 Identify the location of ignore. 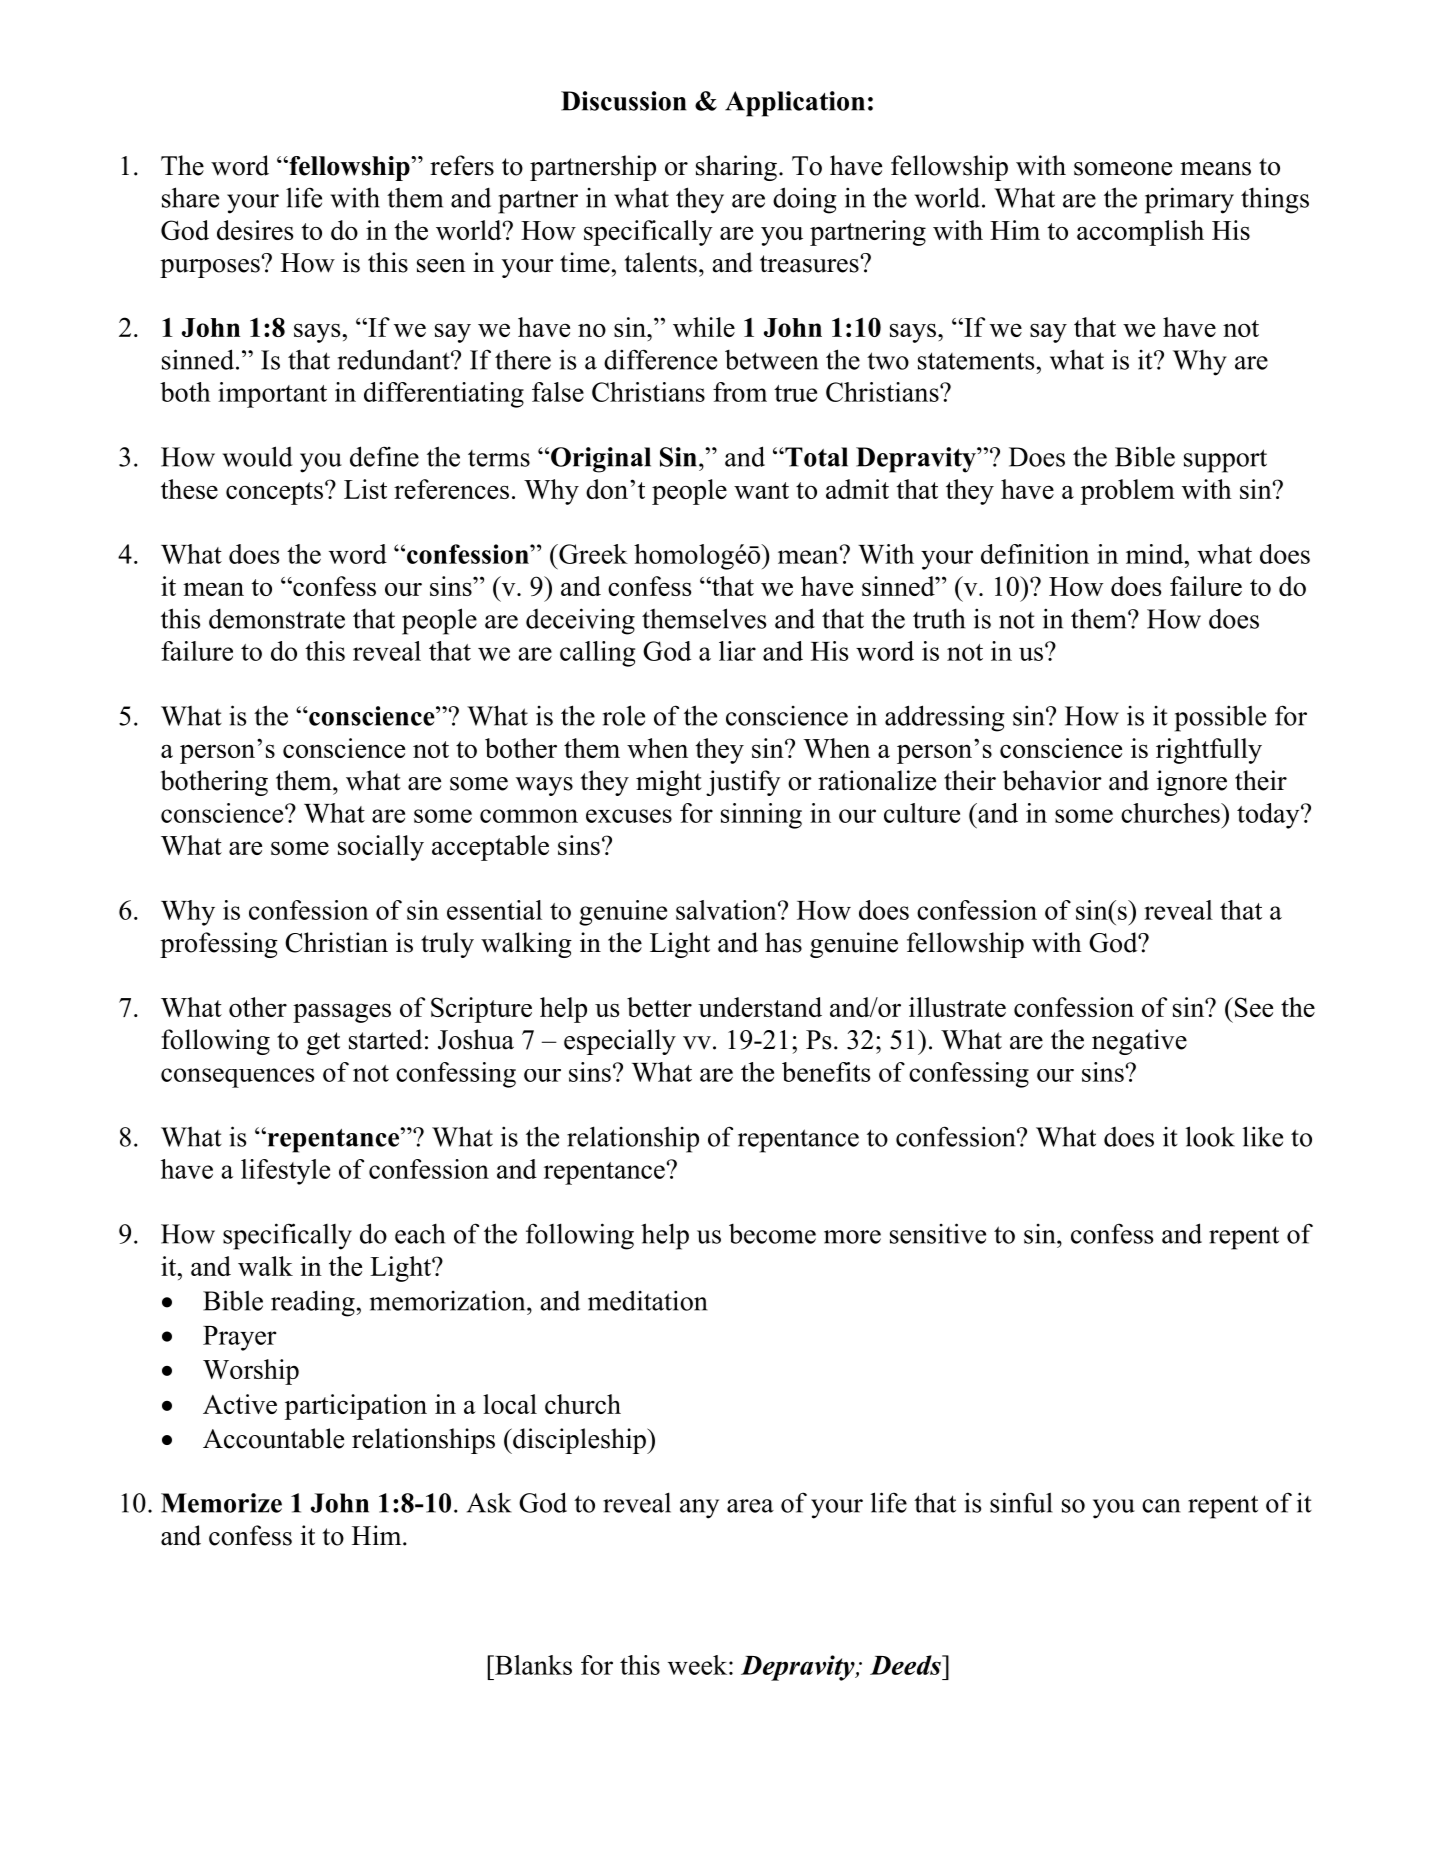
(1192, 783).
